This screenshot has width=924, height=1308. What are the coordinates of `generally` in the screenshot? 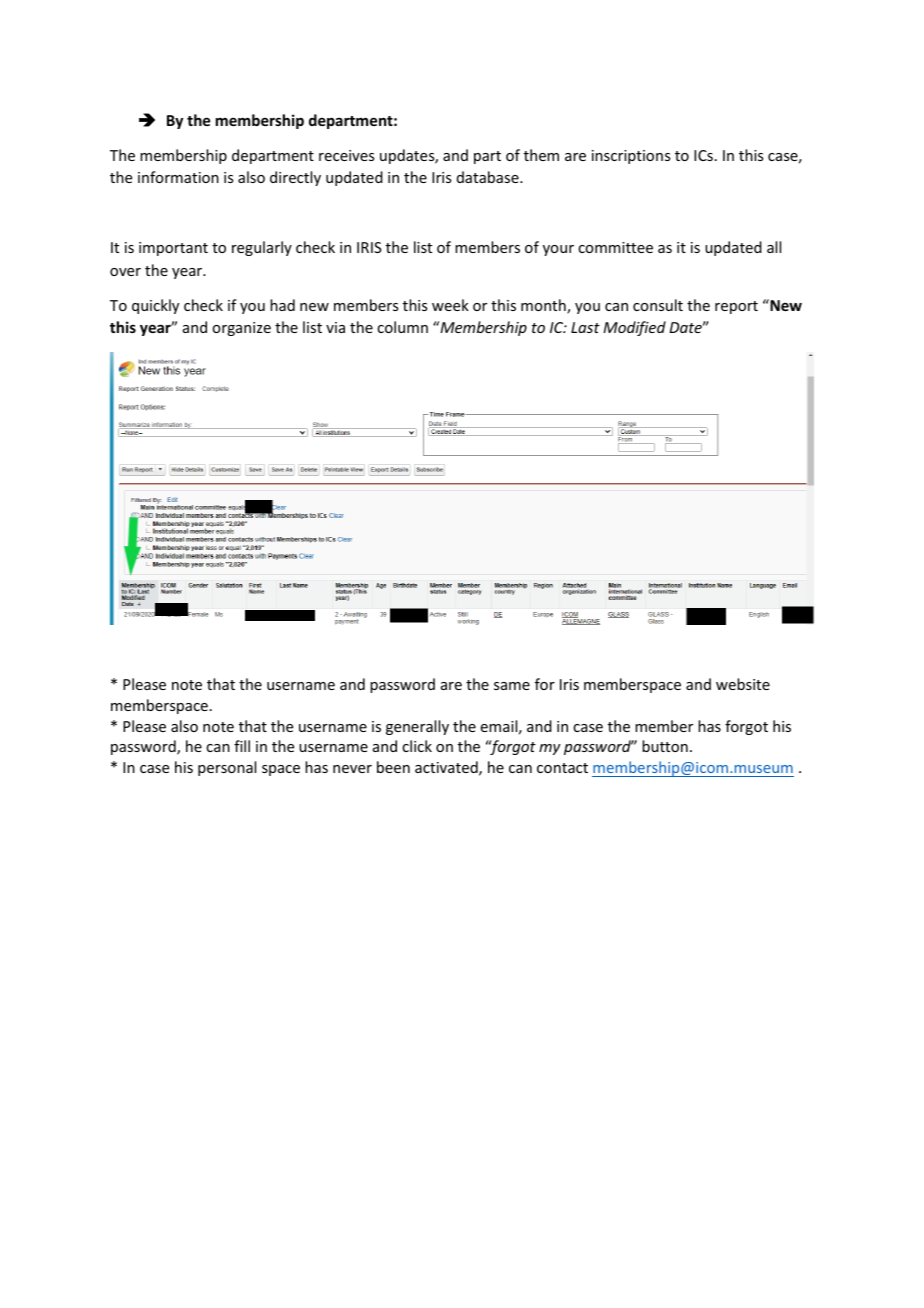 It's located at (417, 727).
